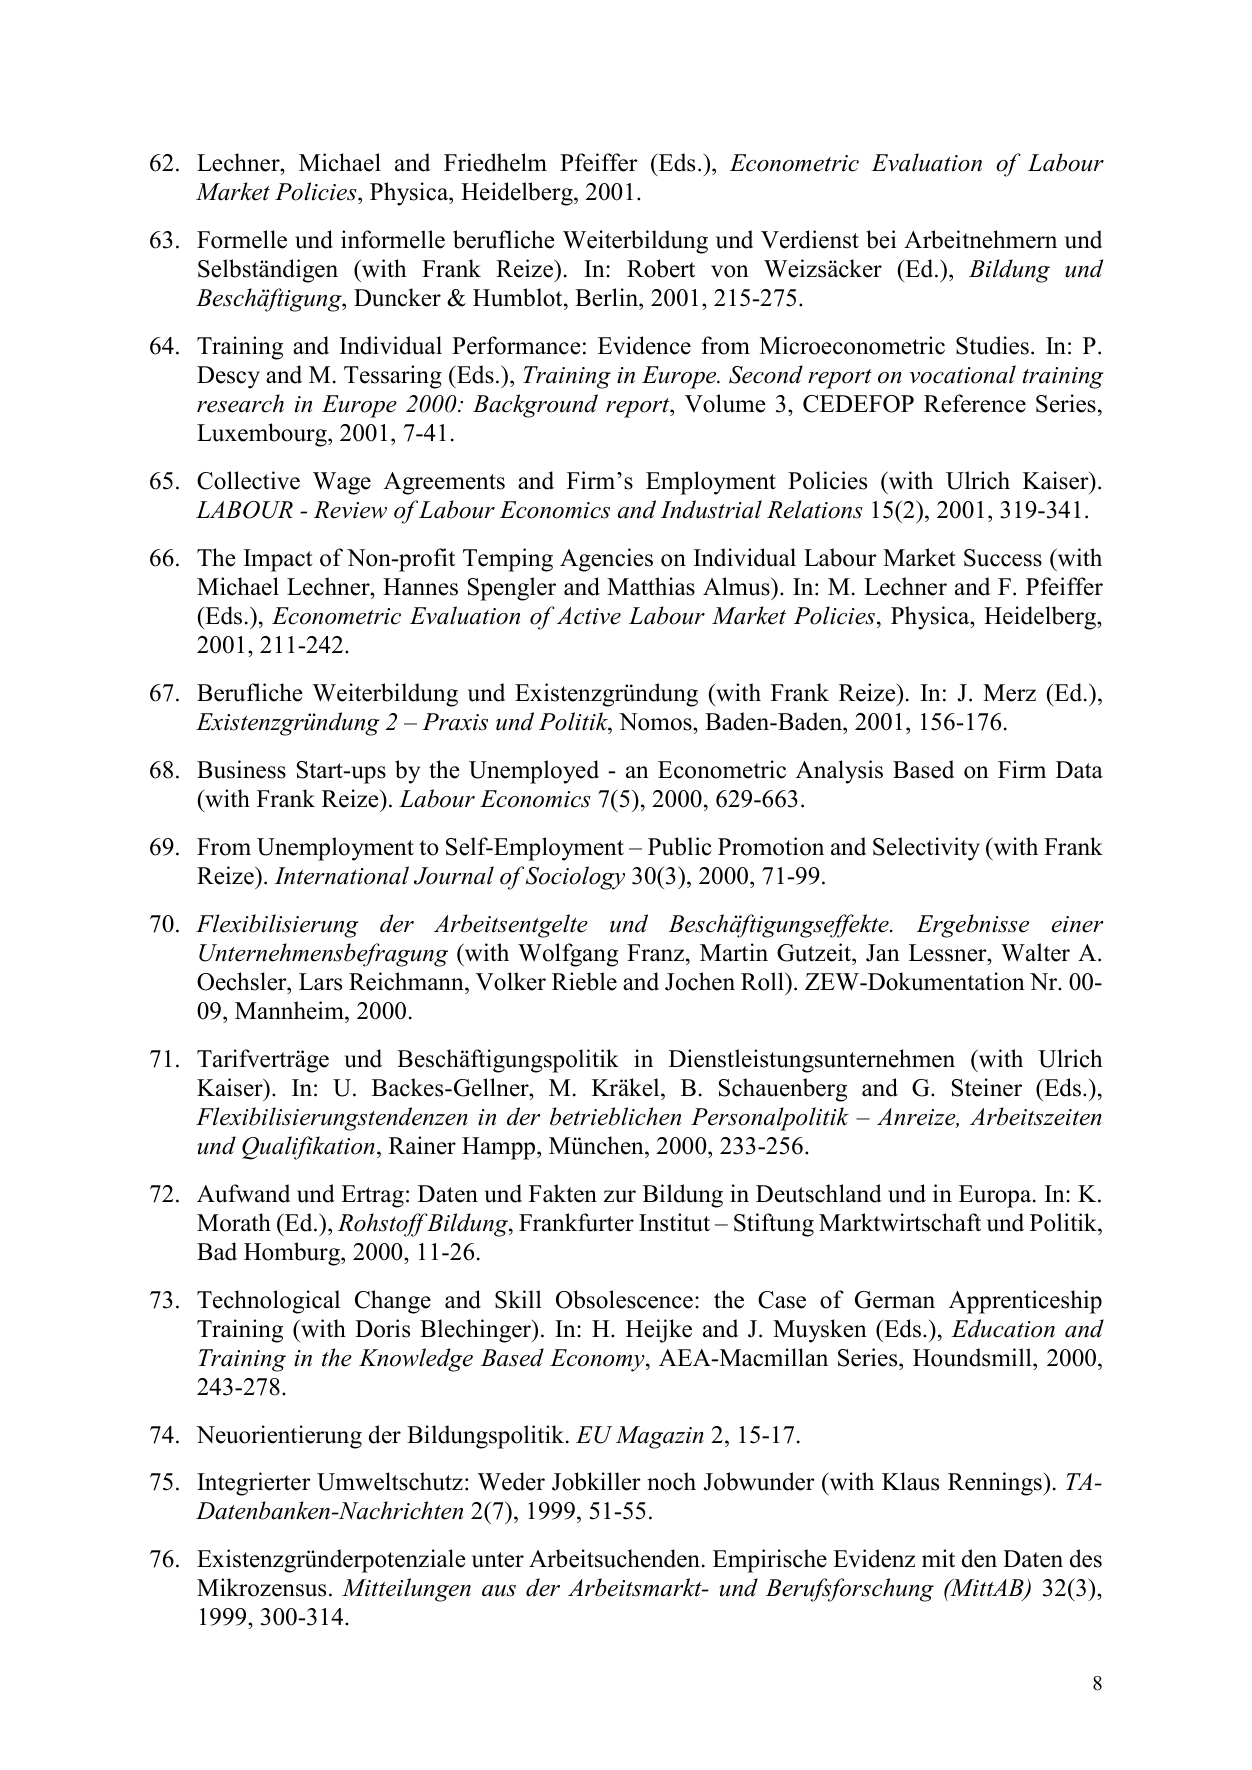 The image size is (1252, 1770). I want to click on Knowledge, so click(416, 1360).
